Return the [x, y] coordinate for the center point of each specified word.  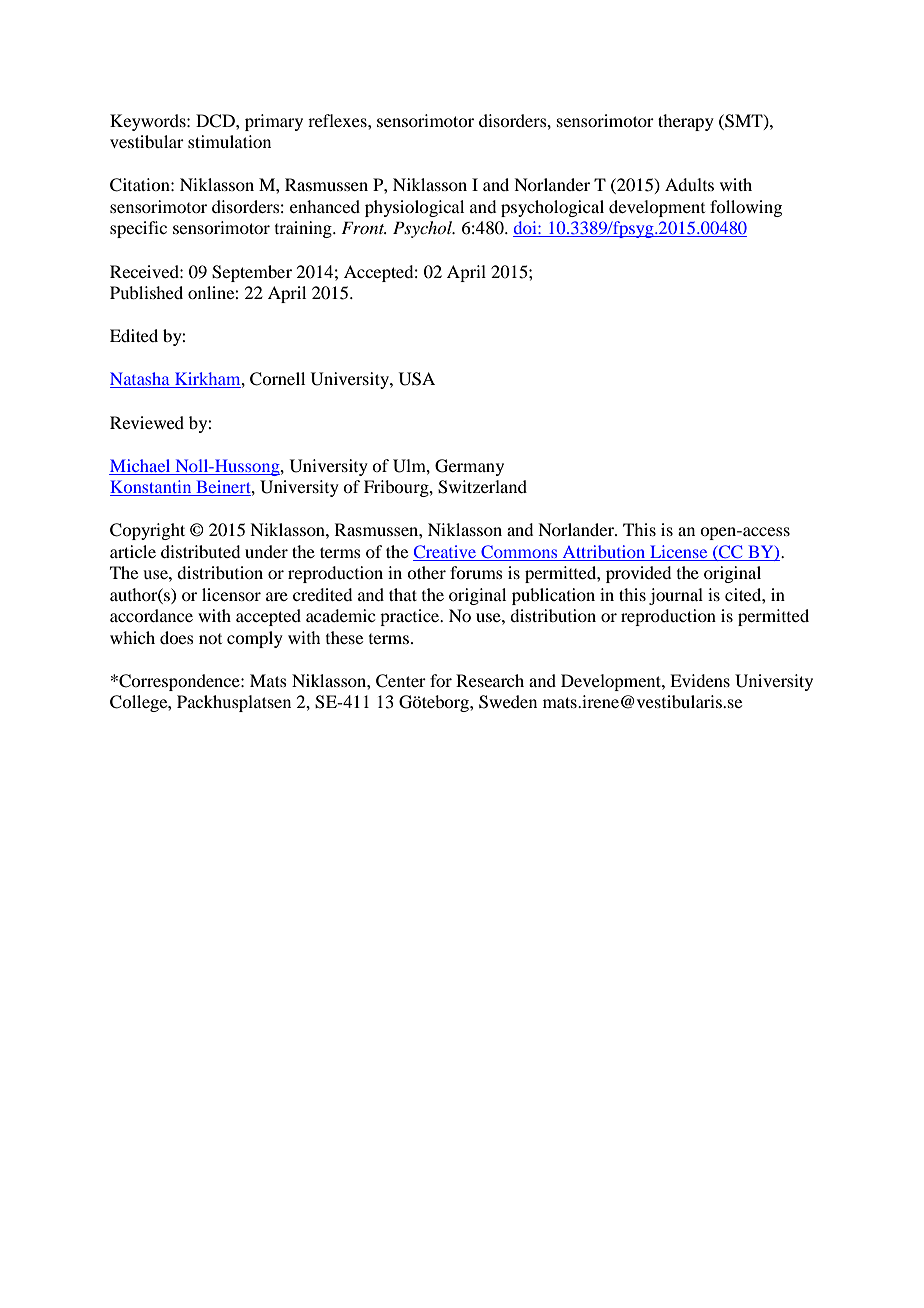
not [210, 639]
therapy [686, 122]
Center [401, 681]
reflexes [338, 120]
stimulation [229, 141]
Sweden [508, 702]
